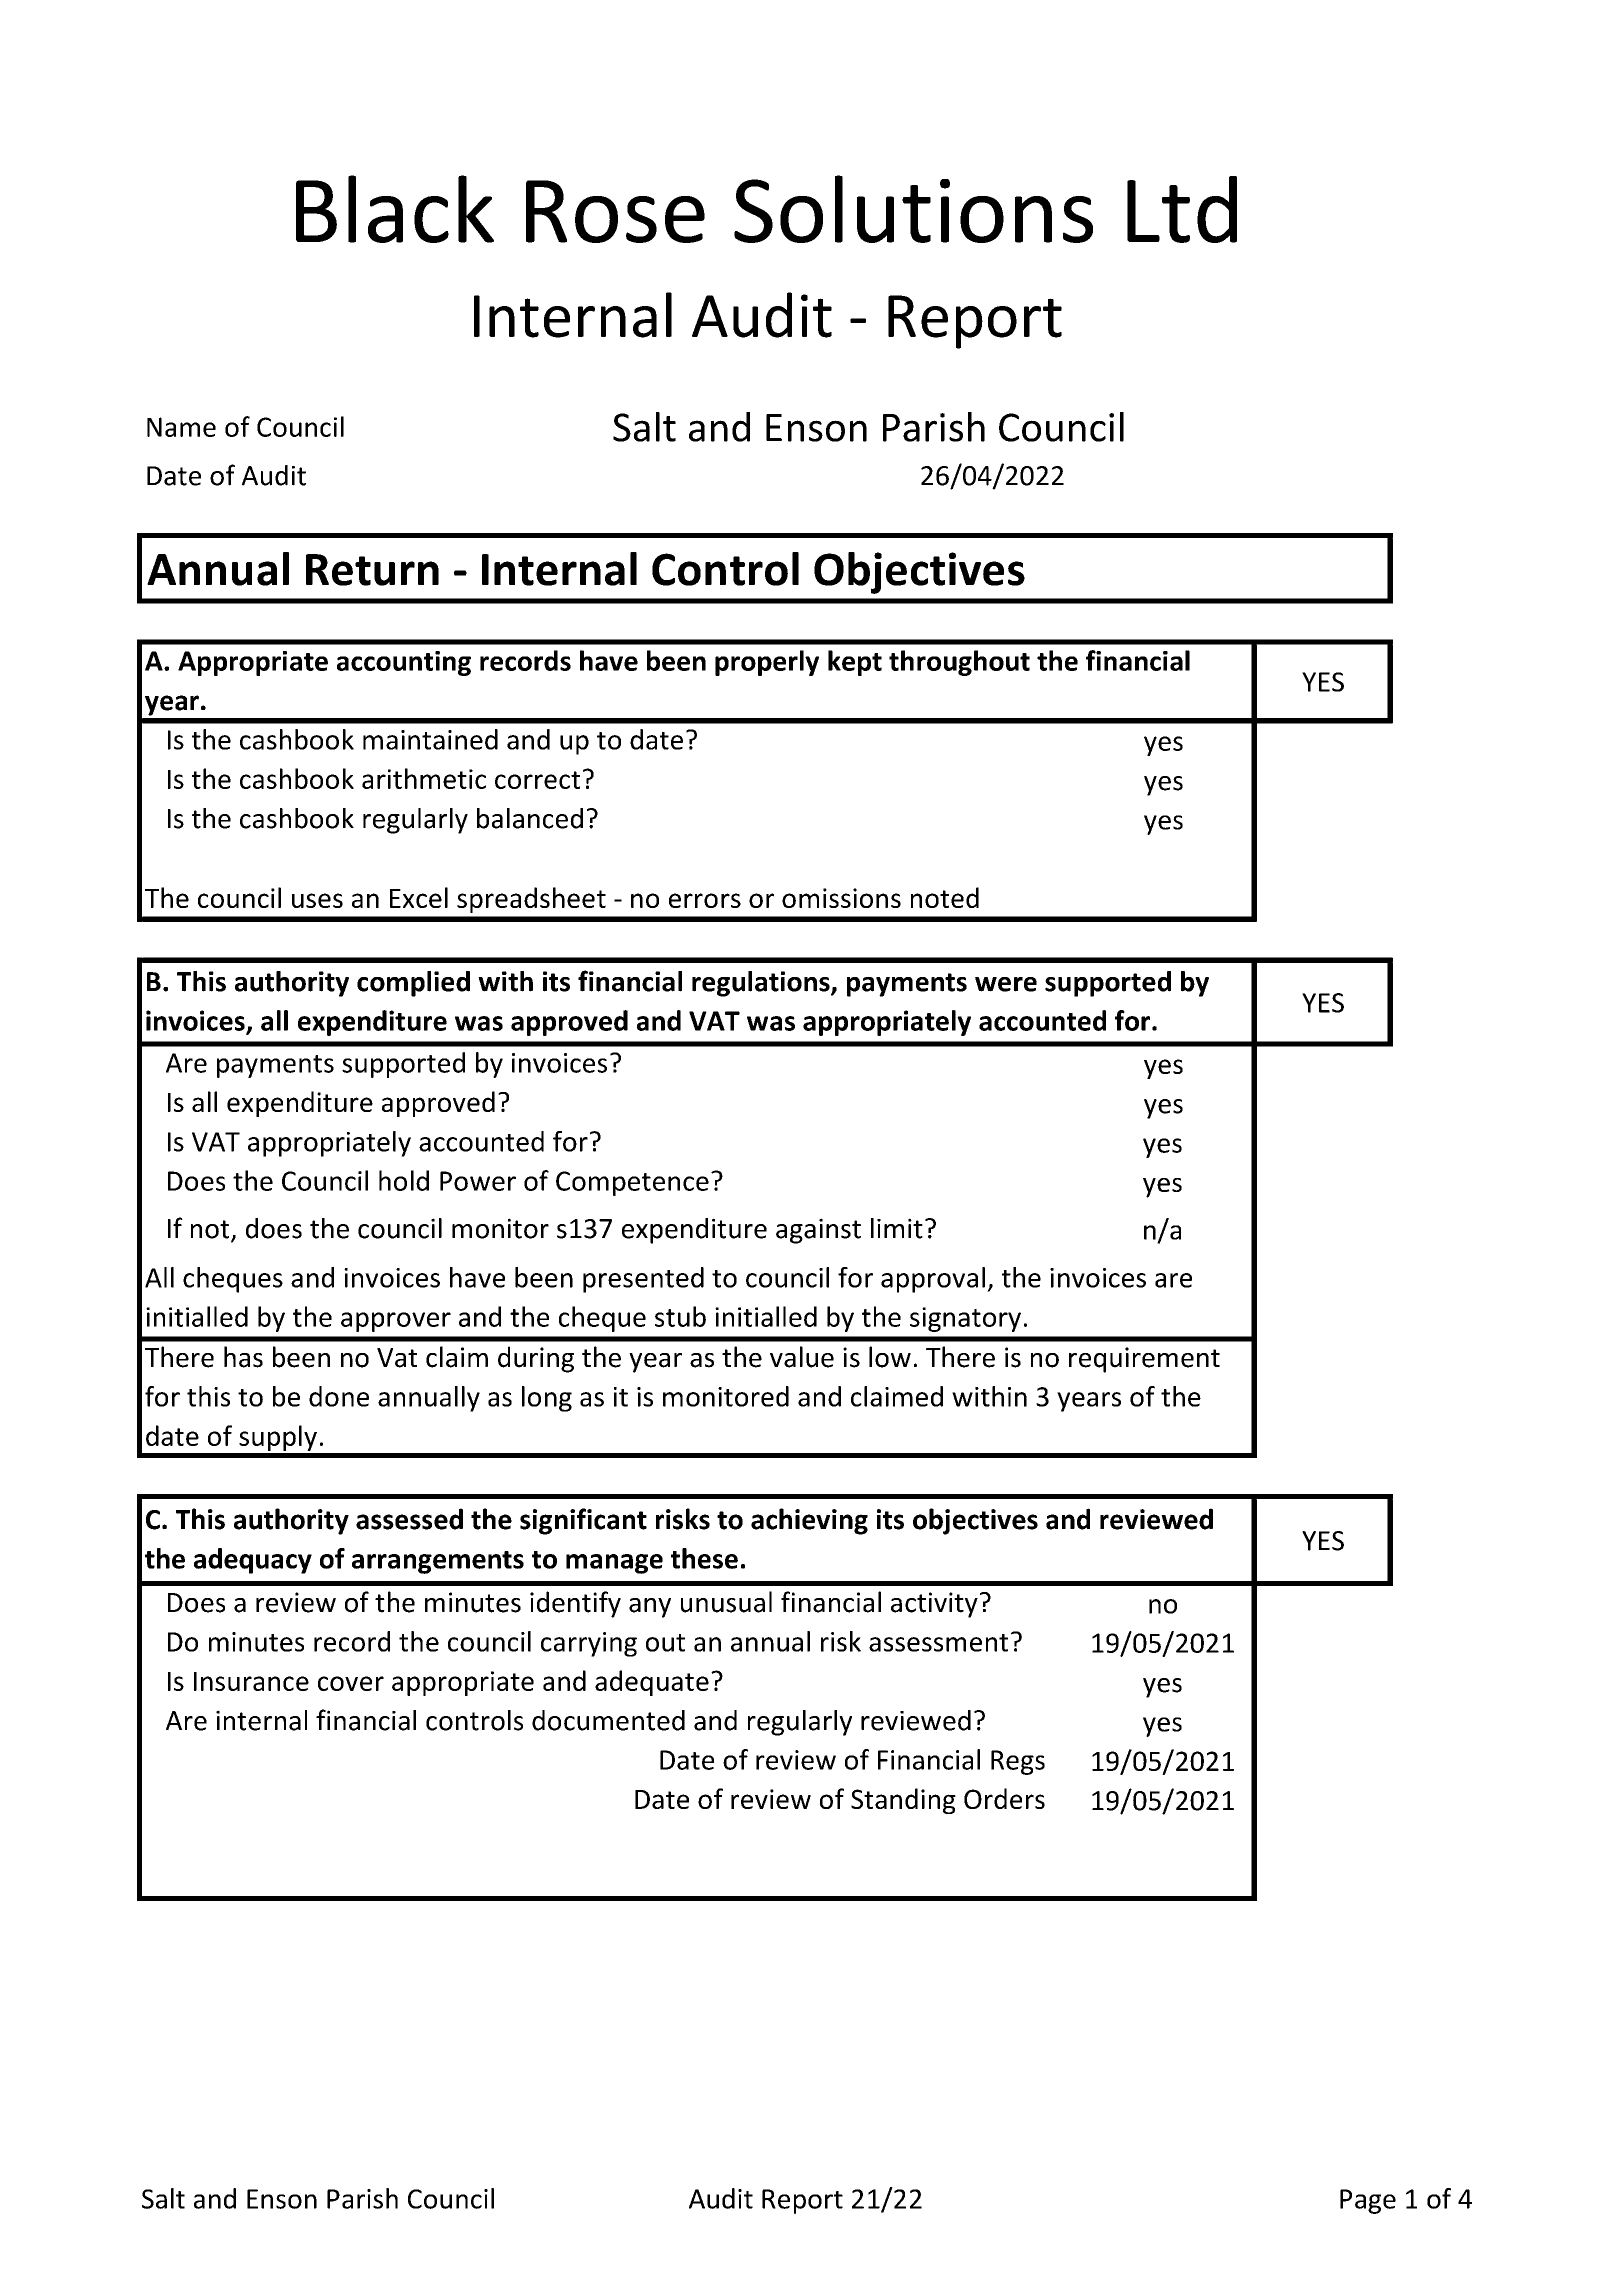  I want to click on properly, so click(767, 663).
